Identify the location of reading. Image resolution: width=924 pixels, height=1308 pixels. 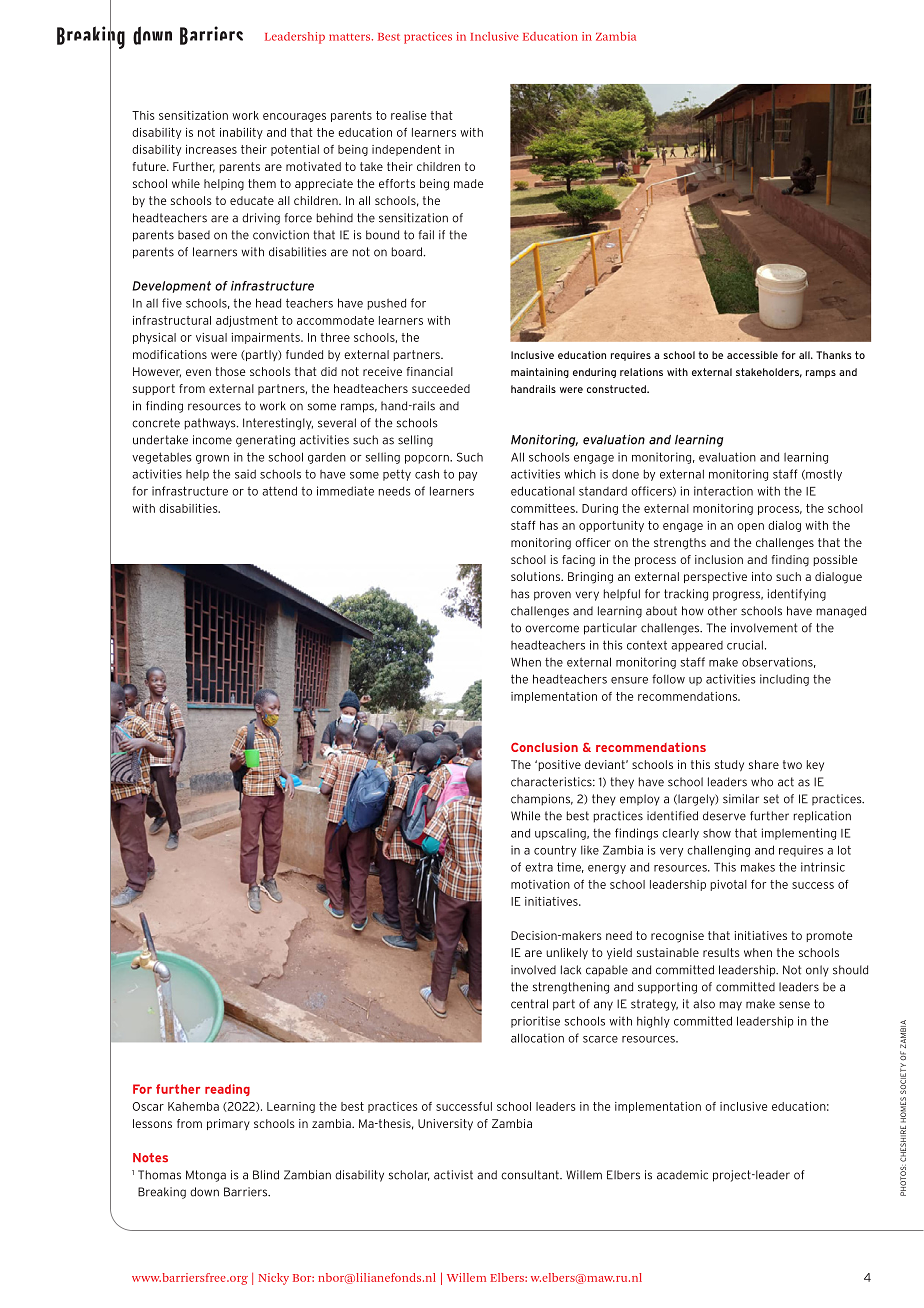
(227, 1090).
